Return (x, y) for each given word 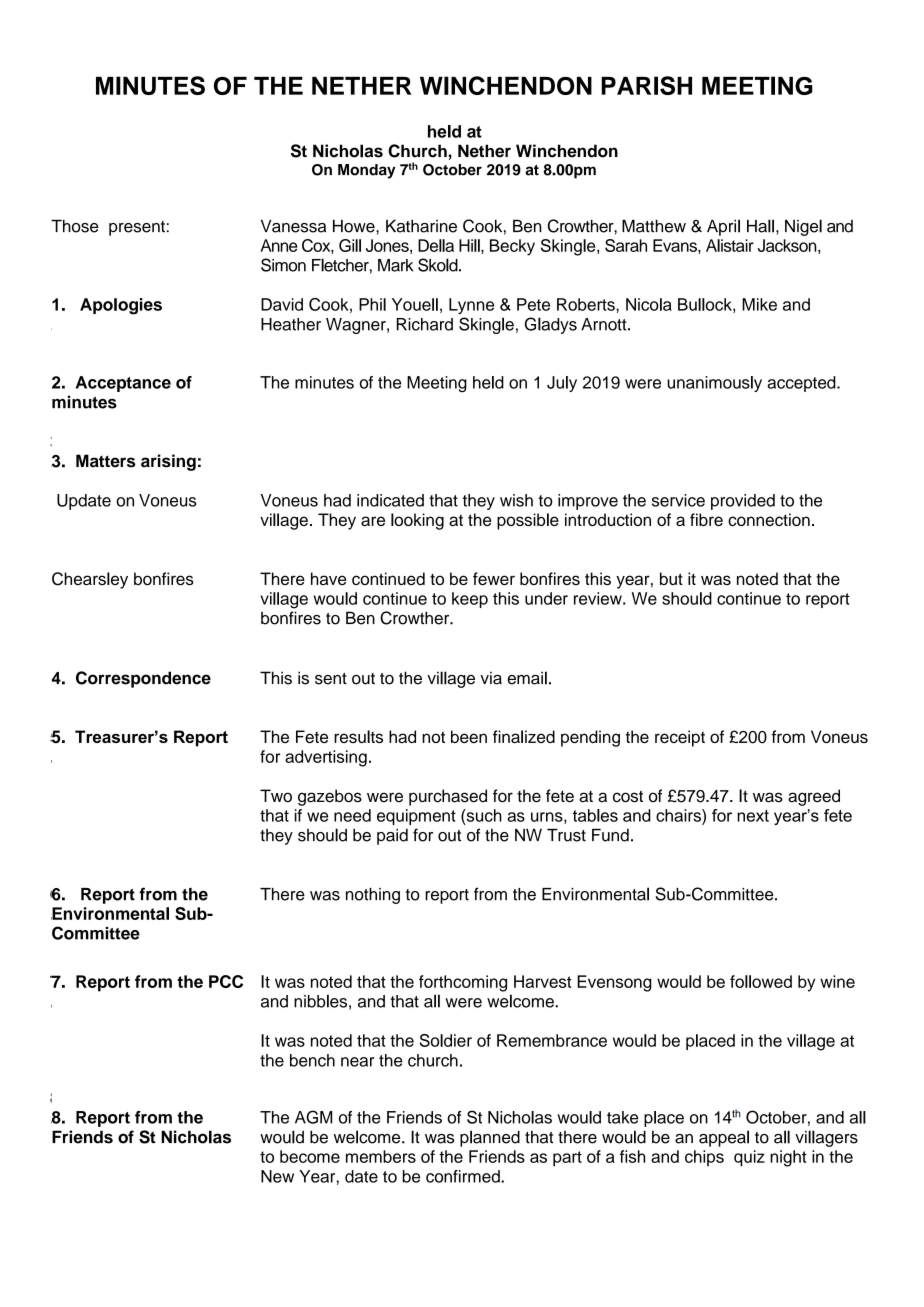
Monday (367, 171)
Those (75, 226)
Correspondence (143, 679)
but (671, 578)
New (277, 1176)
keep (470, 600)
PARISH (646, 85)
